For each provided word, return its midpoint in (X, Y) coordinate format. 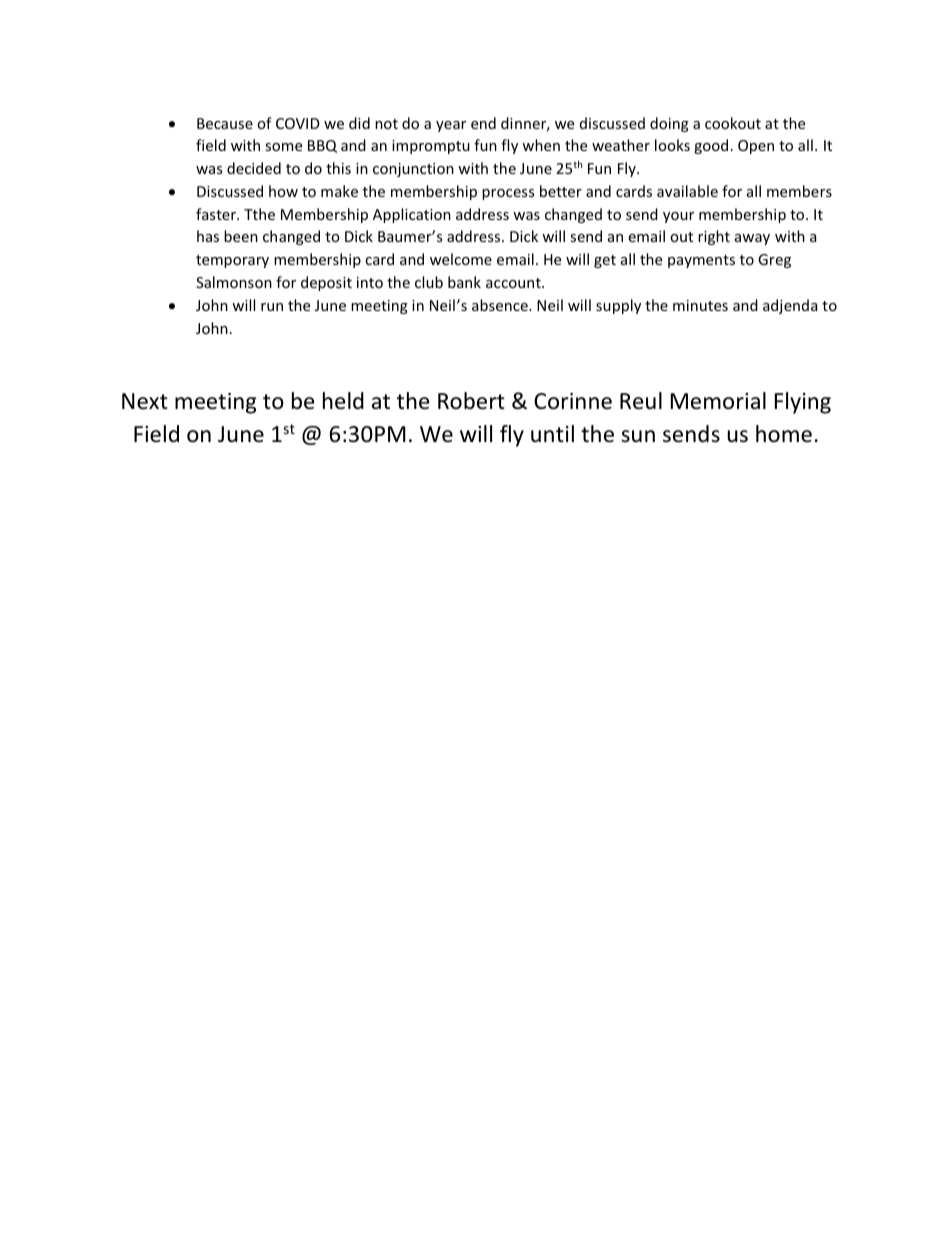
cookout (733, 123)
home (784, 434)
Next (145, 401)
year (451, 126)
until (552, 434)
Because (225, 123)
